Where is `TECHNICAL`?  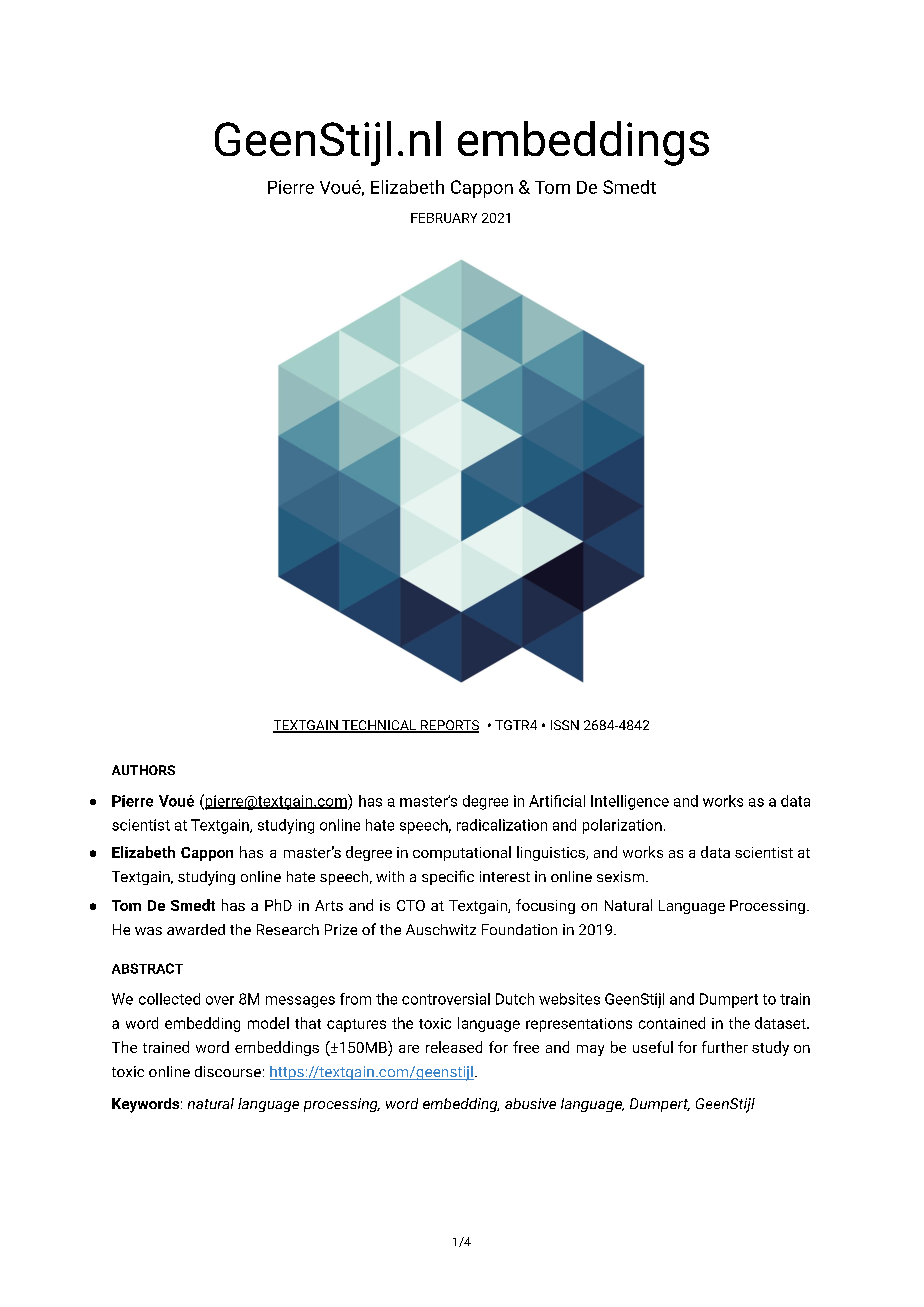
TECHNICAL is located at coordinates (379, 726).
